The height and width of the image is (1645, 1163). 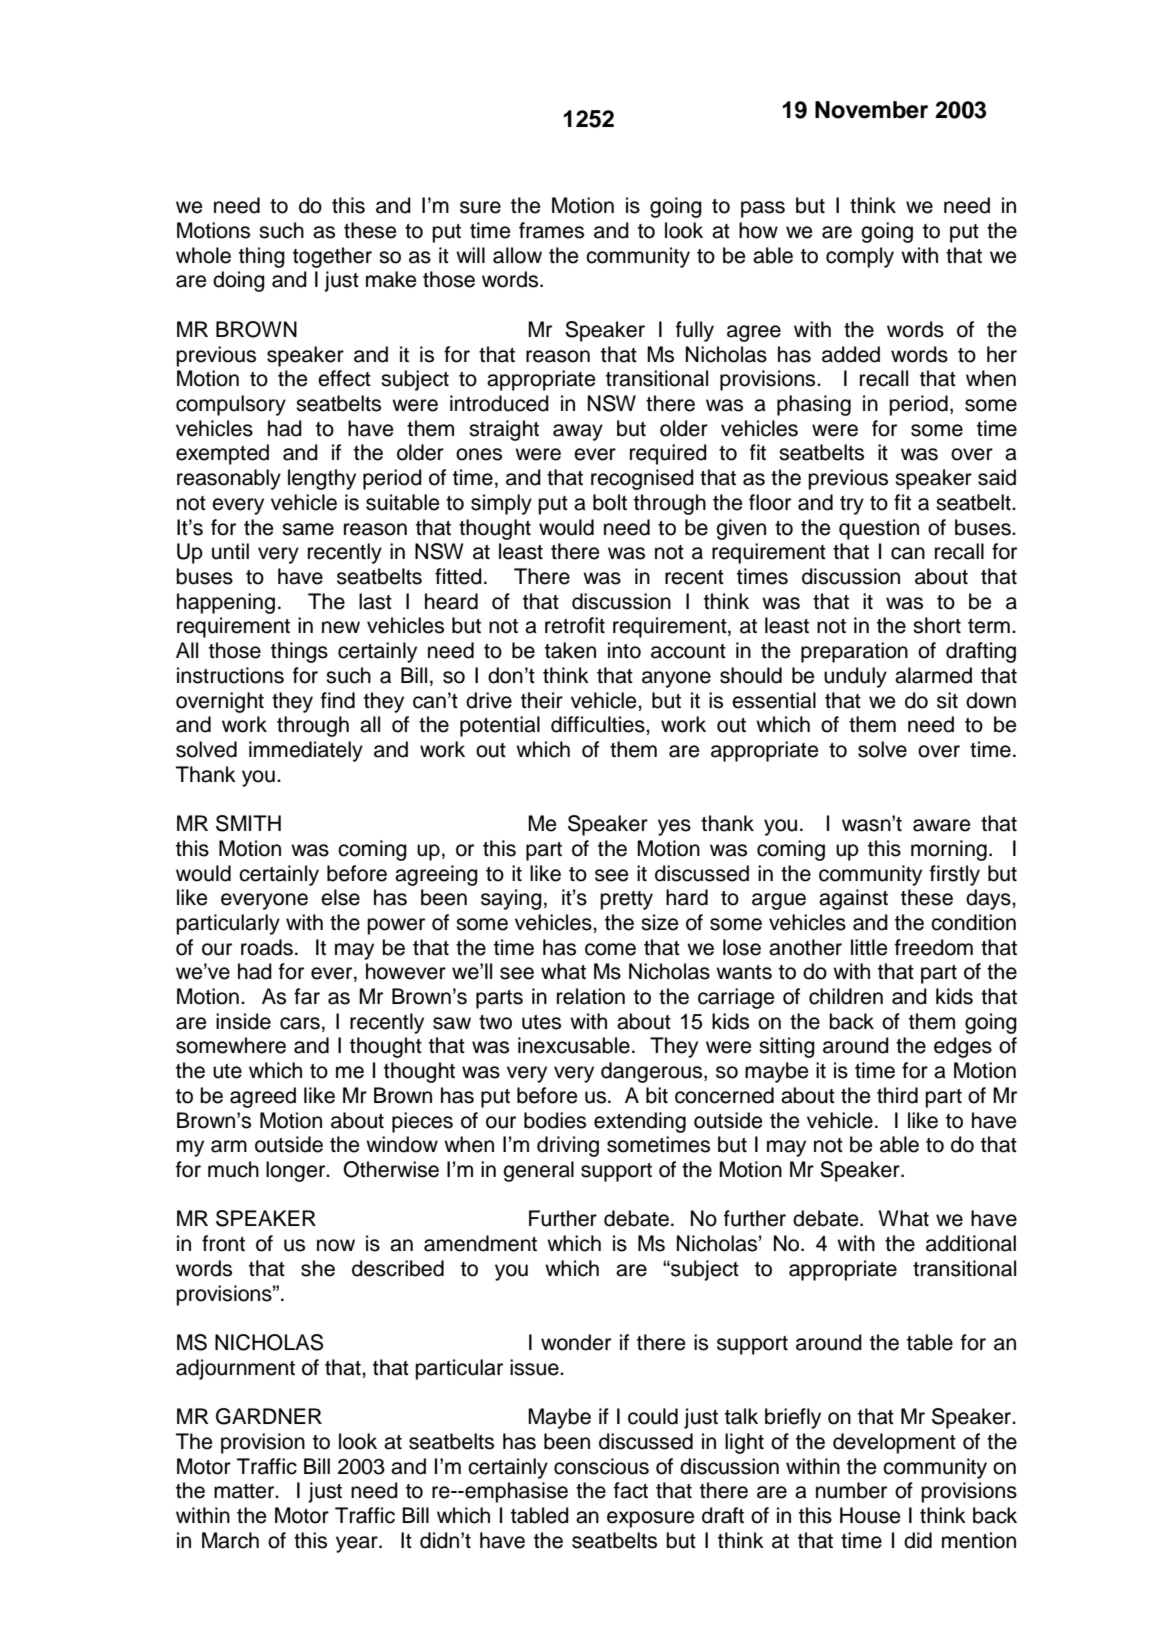 I want to click on third, so click(x=897, y=1095).
